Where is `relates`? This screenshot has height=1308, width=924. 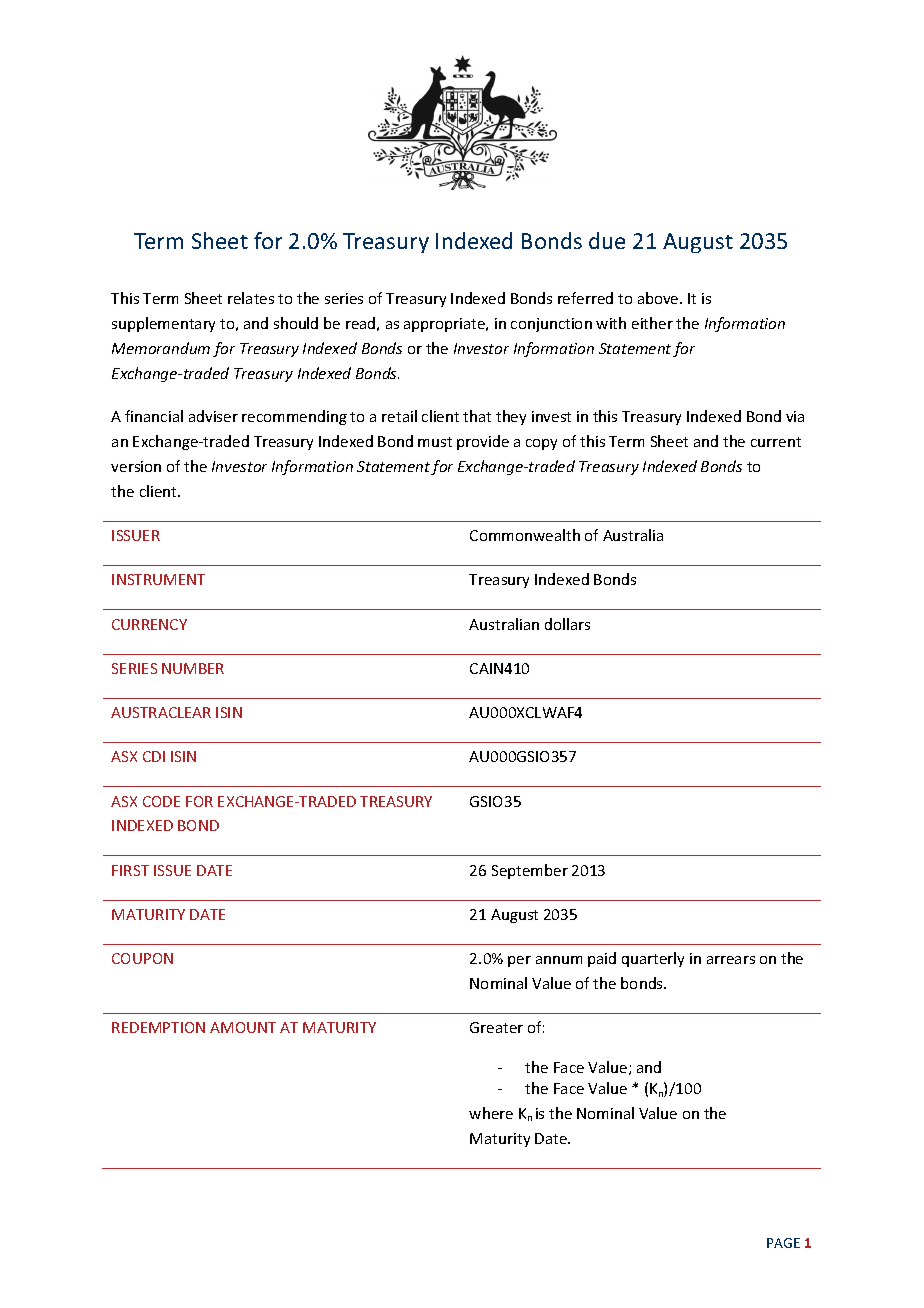
relates is located at coordinates (251, 298).
